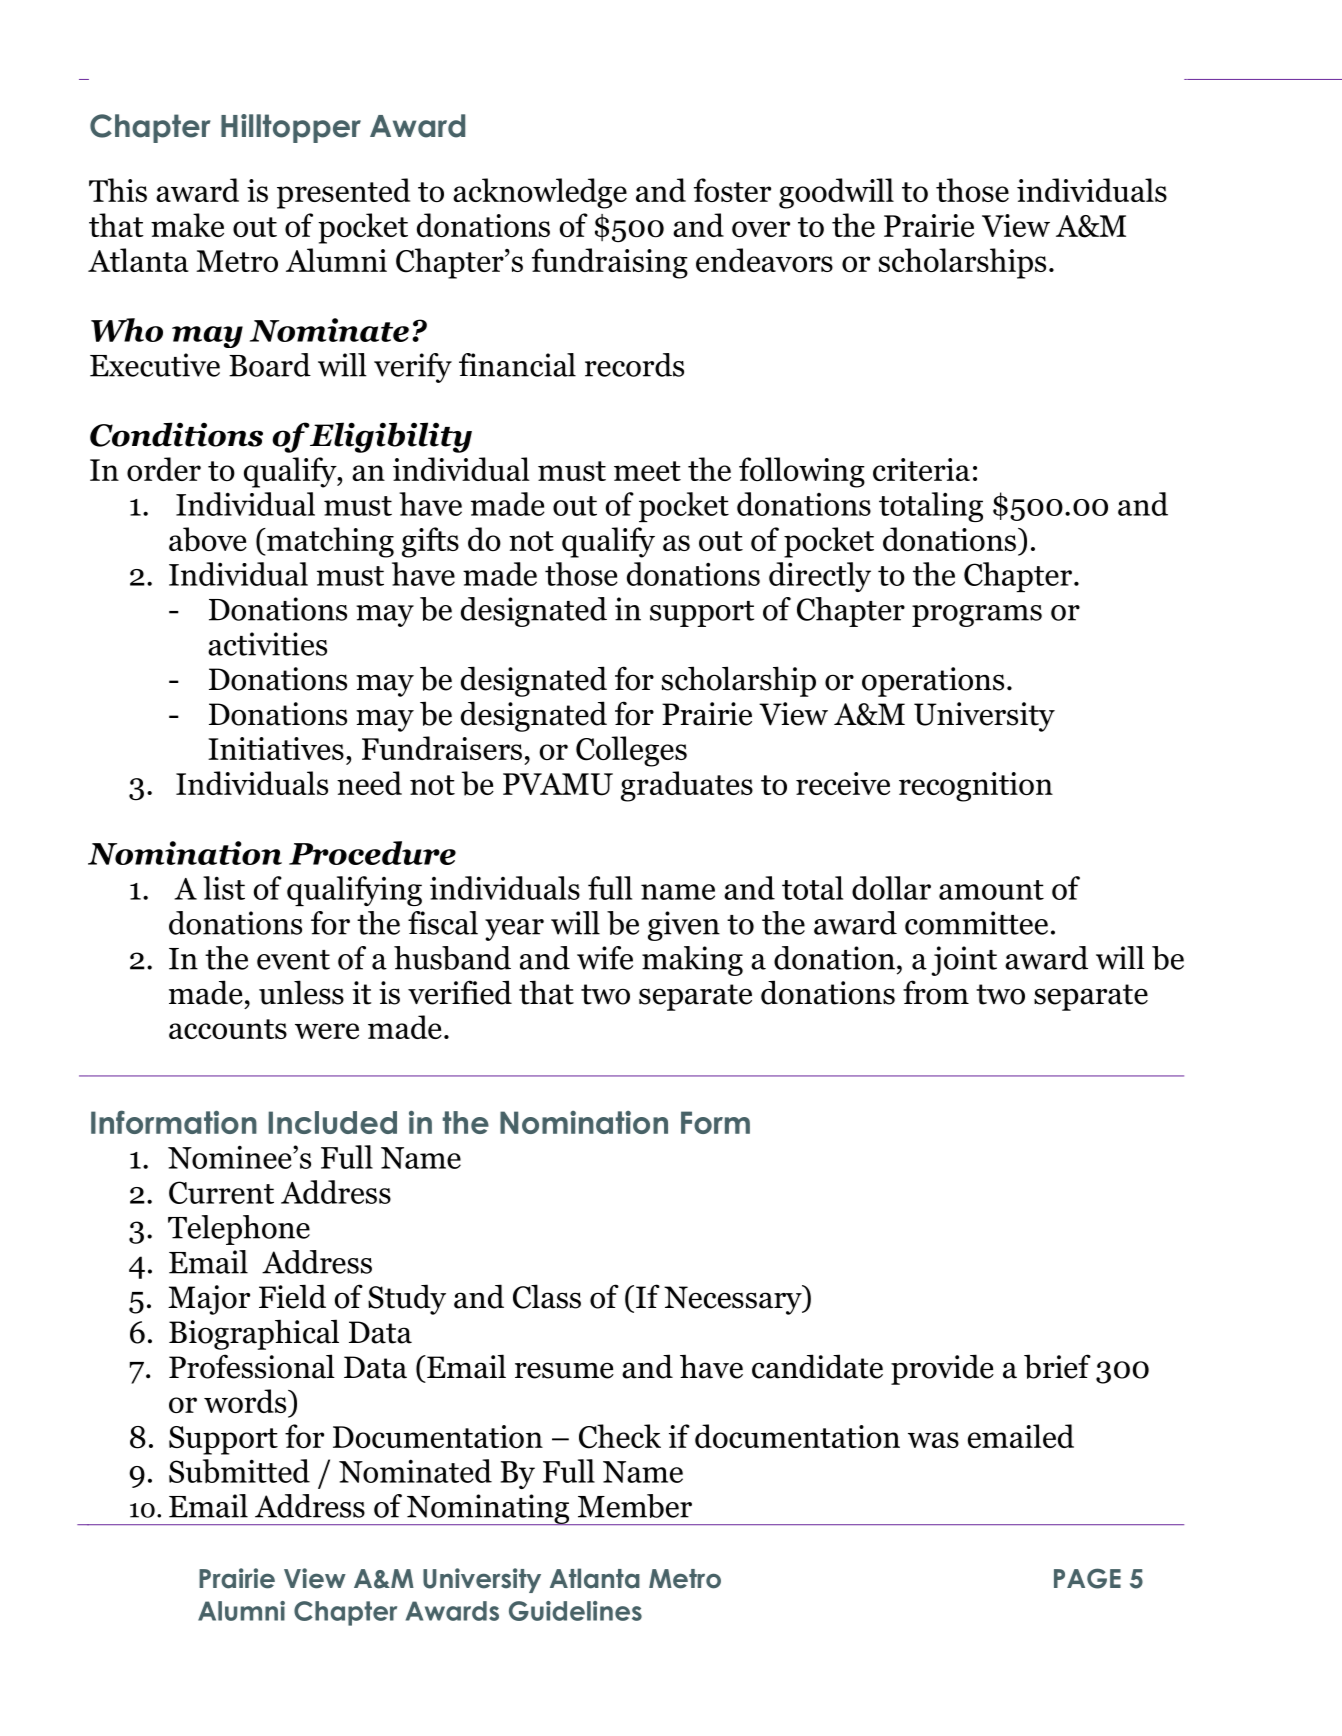 Image resolution: width=1342 pixels, height=1736 pixels. What do you see at coordinates (605, 958) in the document?
I see `wife` at bounding box center [605, 958].
